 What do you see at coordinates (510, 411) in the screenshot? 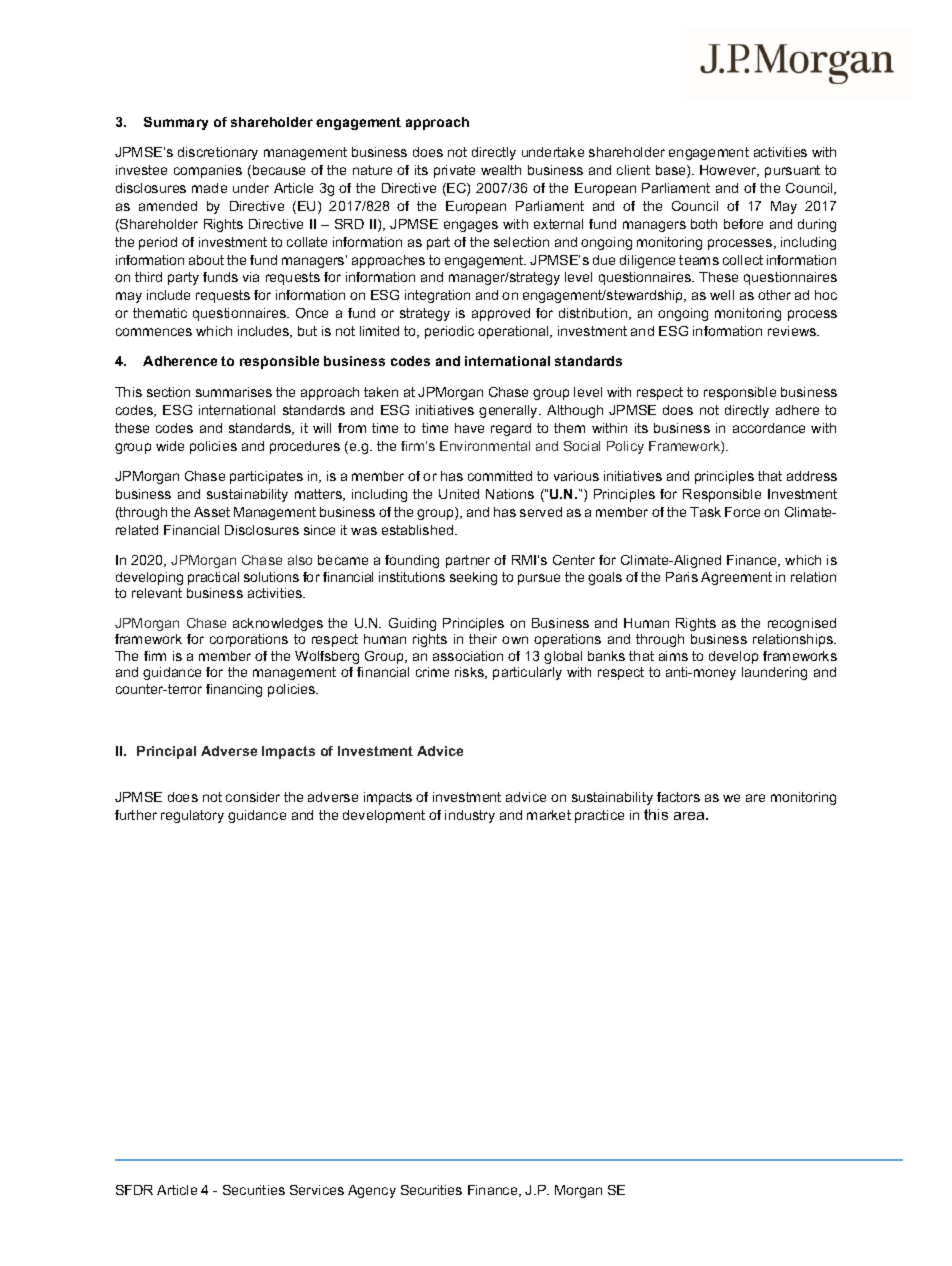
I see `generally` at bounding box center [510, 411].
